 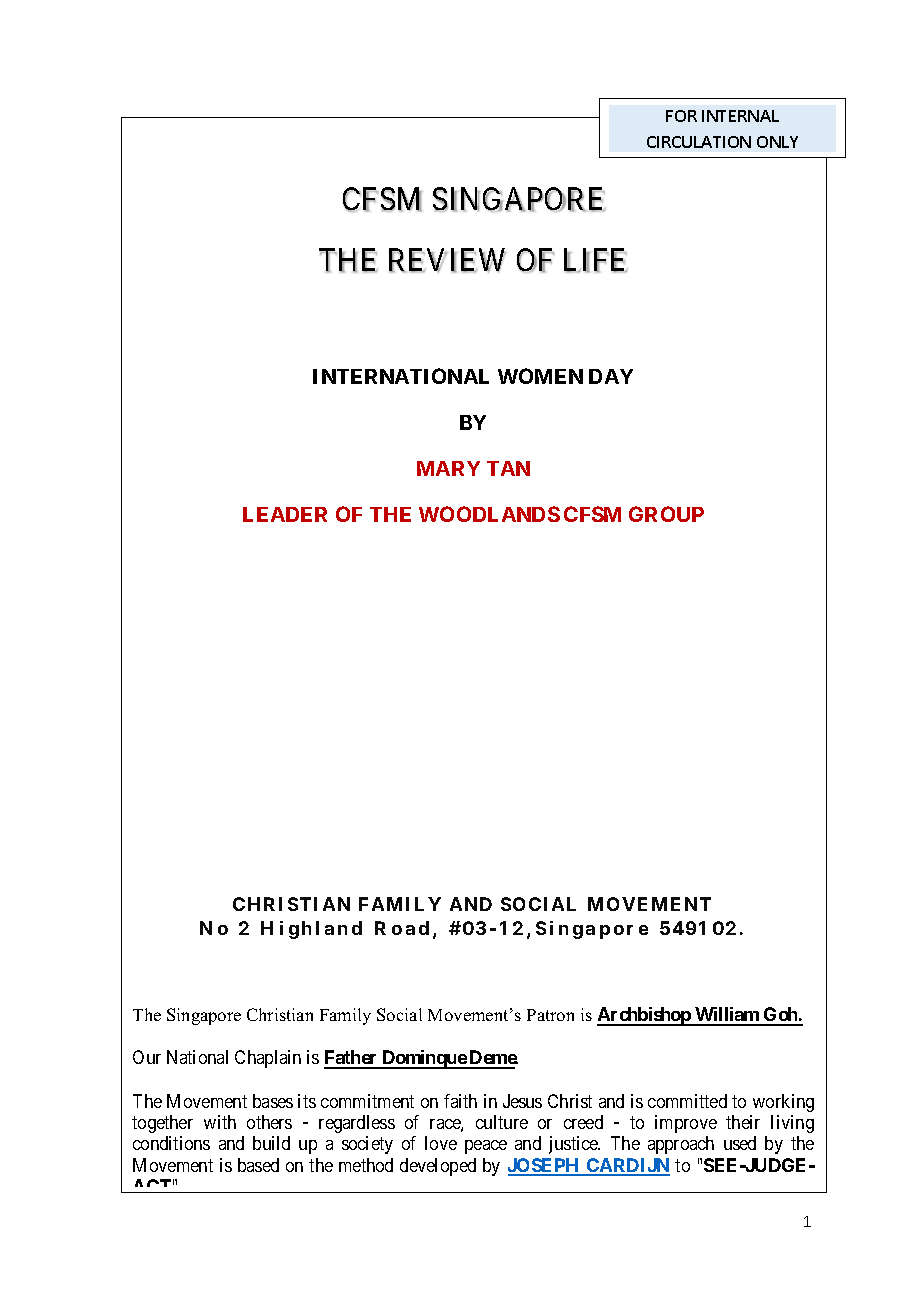 What do you see at coordinates (596, 261) in the image?
I see `LIFE` at bounding box center [596, 261].
